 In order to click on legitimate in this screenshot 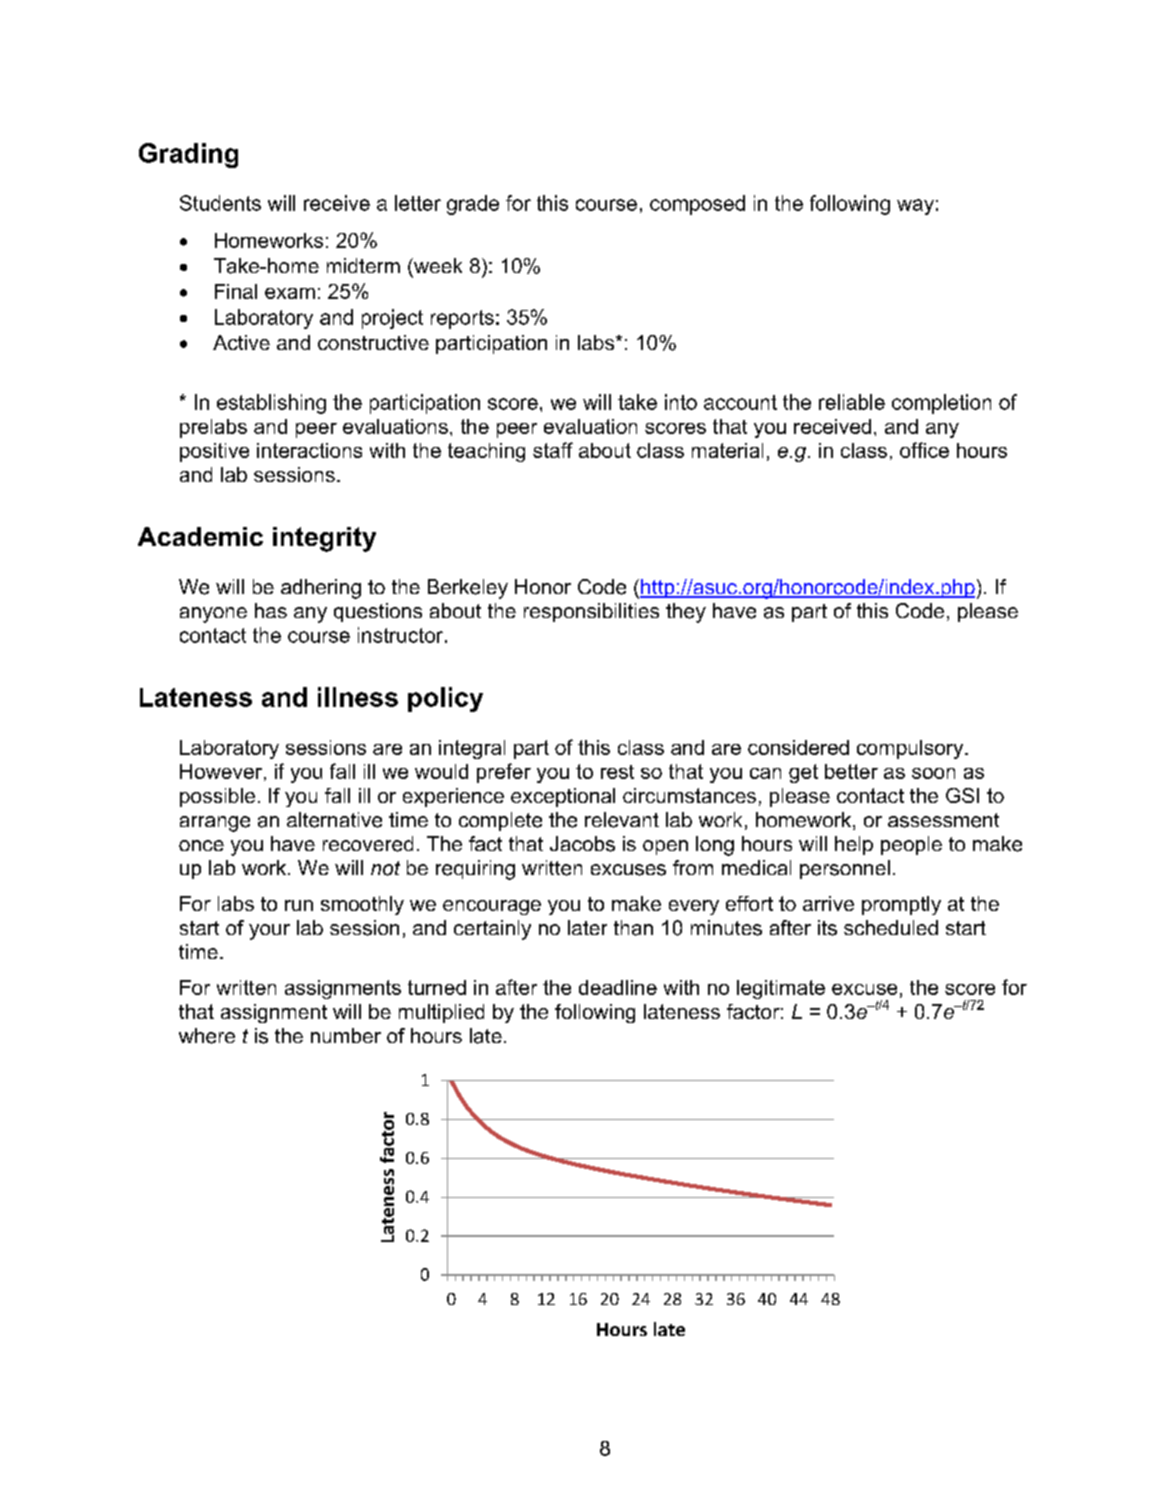, I will do `click(781, 989)`.
